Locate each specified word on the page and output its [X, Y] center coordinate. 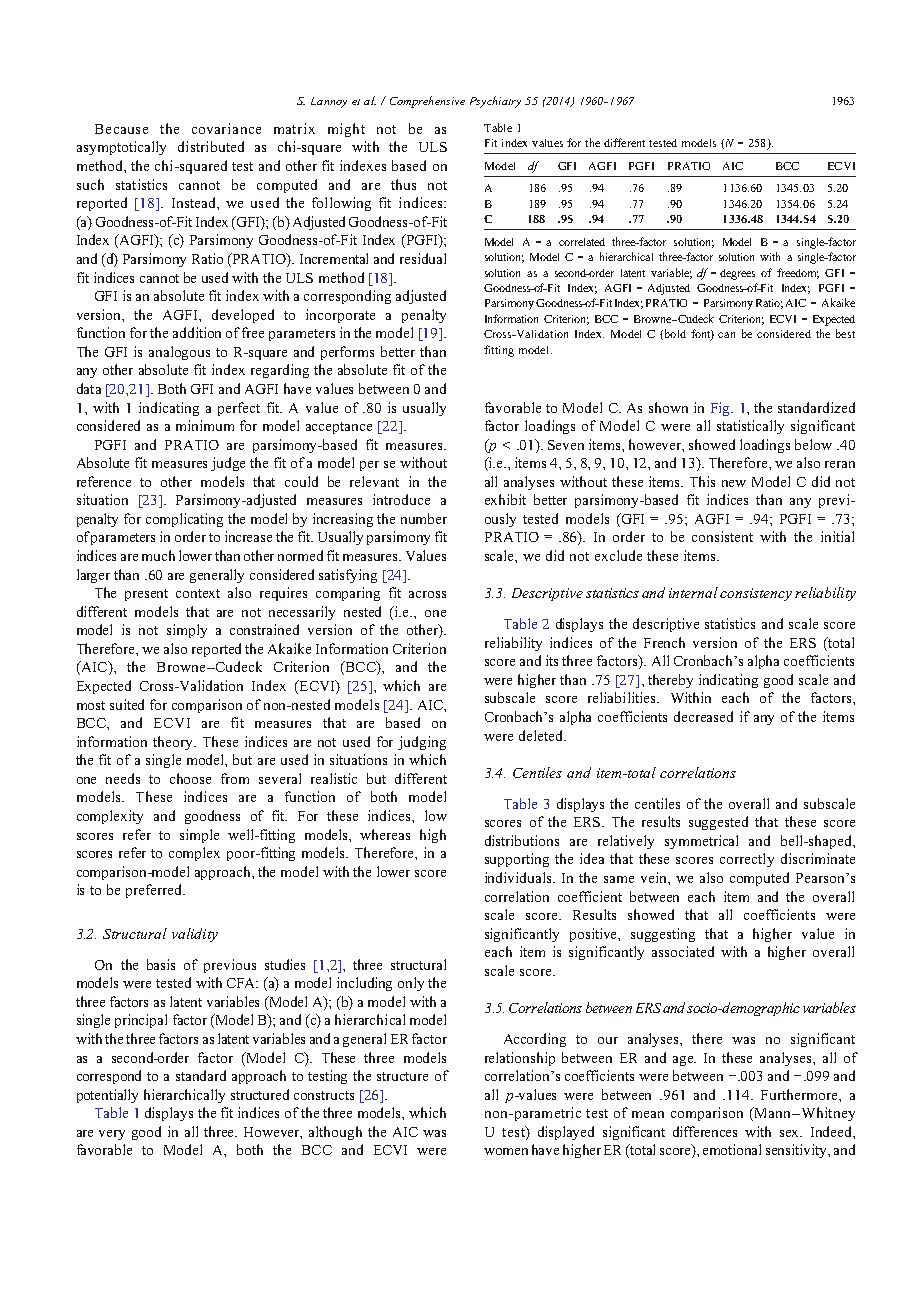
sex [791, 1133]
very [112, 1135]
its [552, 660]
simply [187, 631]
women [506, 1151]
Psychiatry [495, 102]
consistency [756, 594]
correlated [582, 242]
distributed [211, 146]
